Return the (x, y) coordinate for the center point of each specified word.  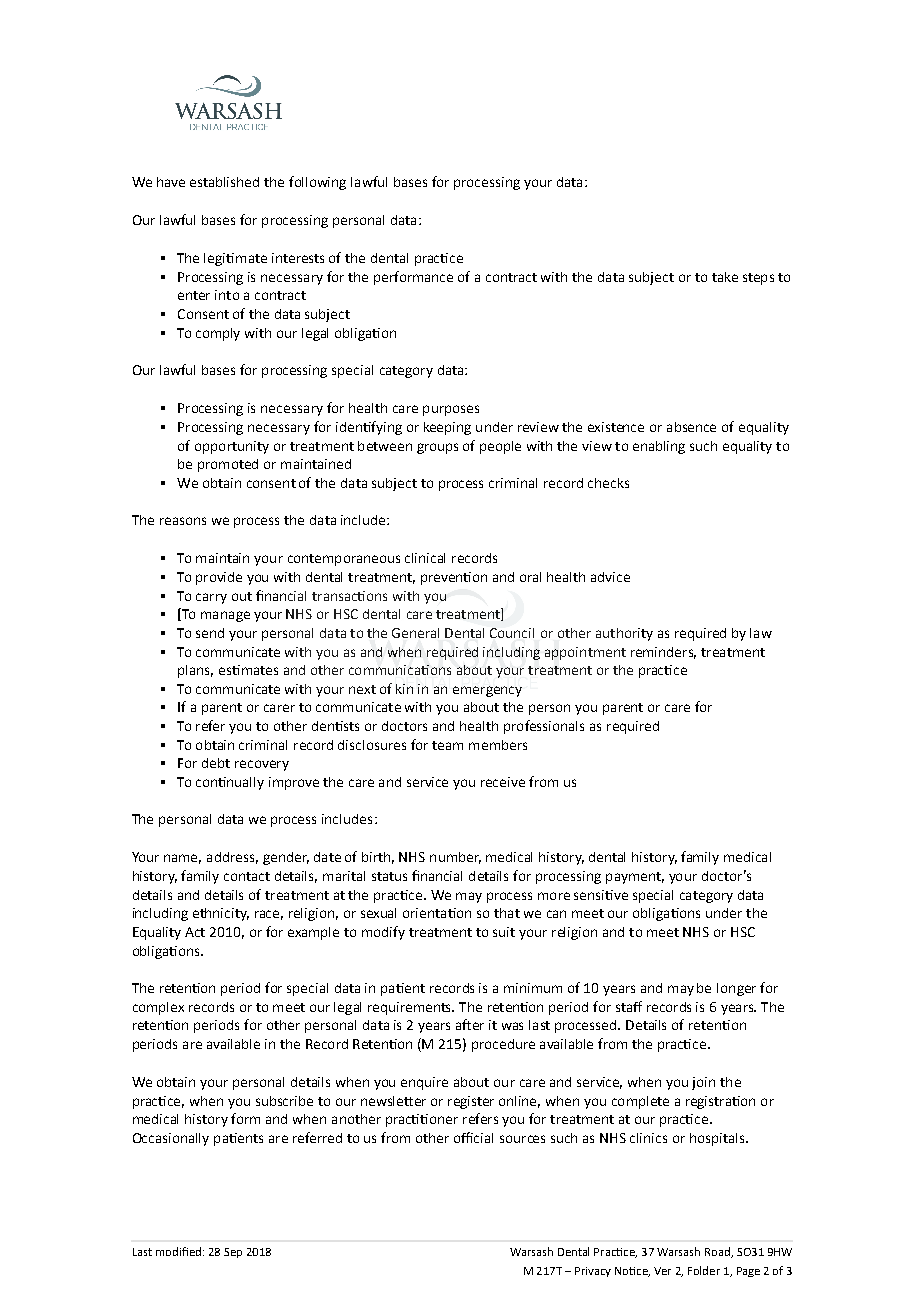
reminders (663, 653)
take (725, 277)
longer (736, 989)
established (224, 182)
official (473, 1137)
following (317, 183)
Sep (233, 1253)
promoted (228, 465)
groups (437, 448)
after (470, 1024)
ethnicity (221, 914)
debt (216, 763)
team (447, 745)
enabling (659, 447)
